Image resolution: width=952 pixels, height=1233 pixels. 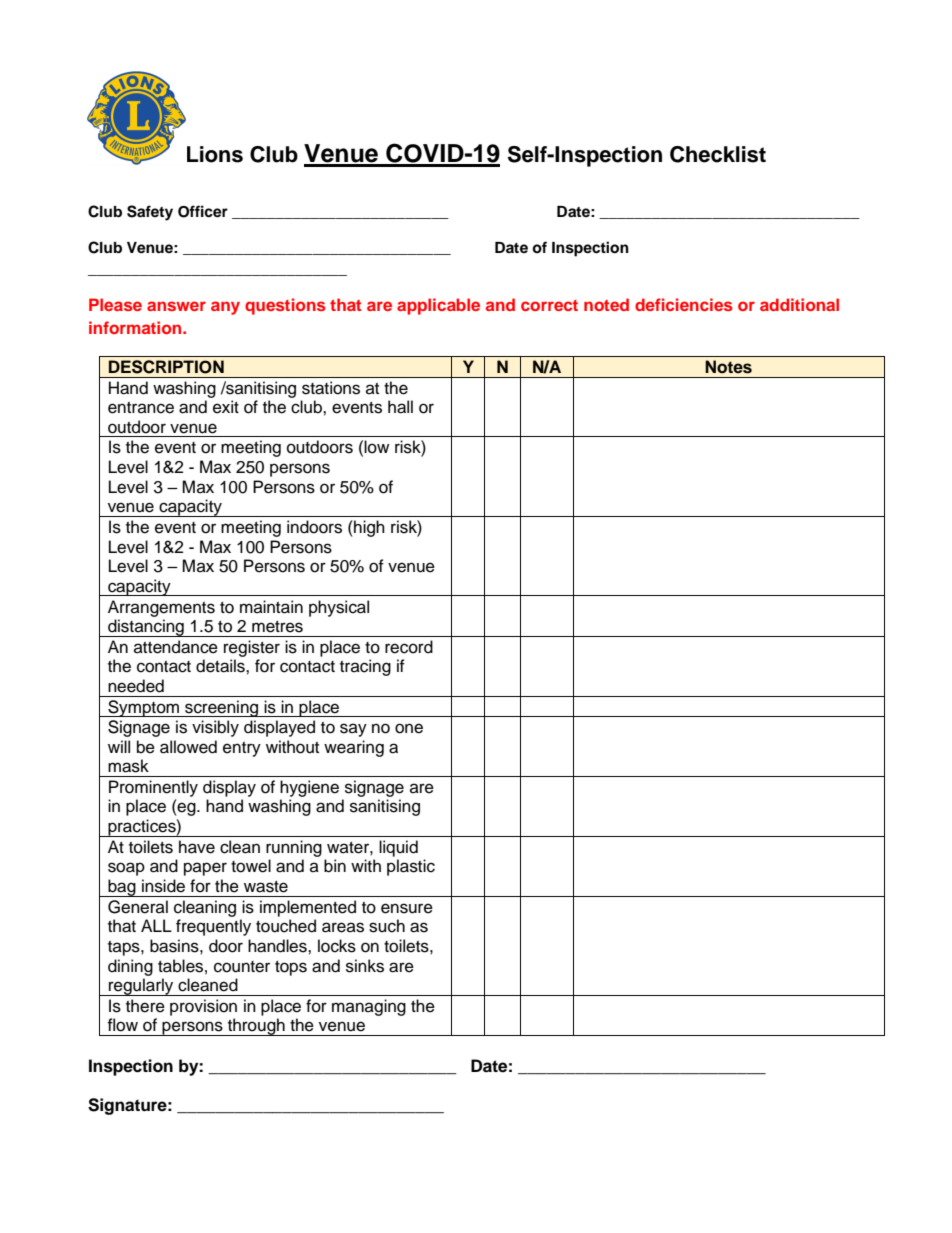 I want to click on hall, so click(x=400, y=407).
